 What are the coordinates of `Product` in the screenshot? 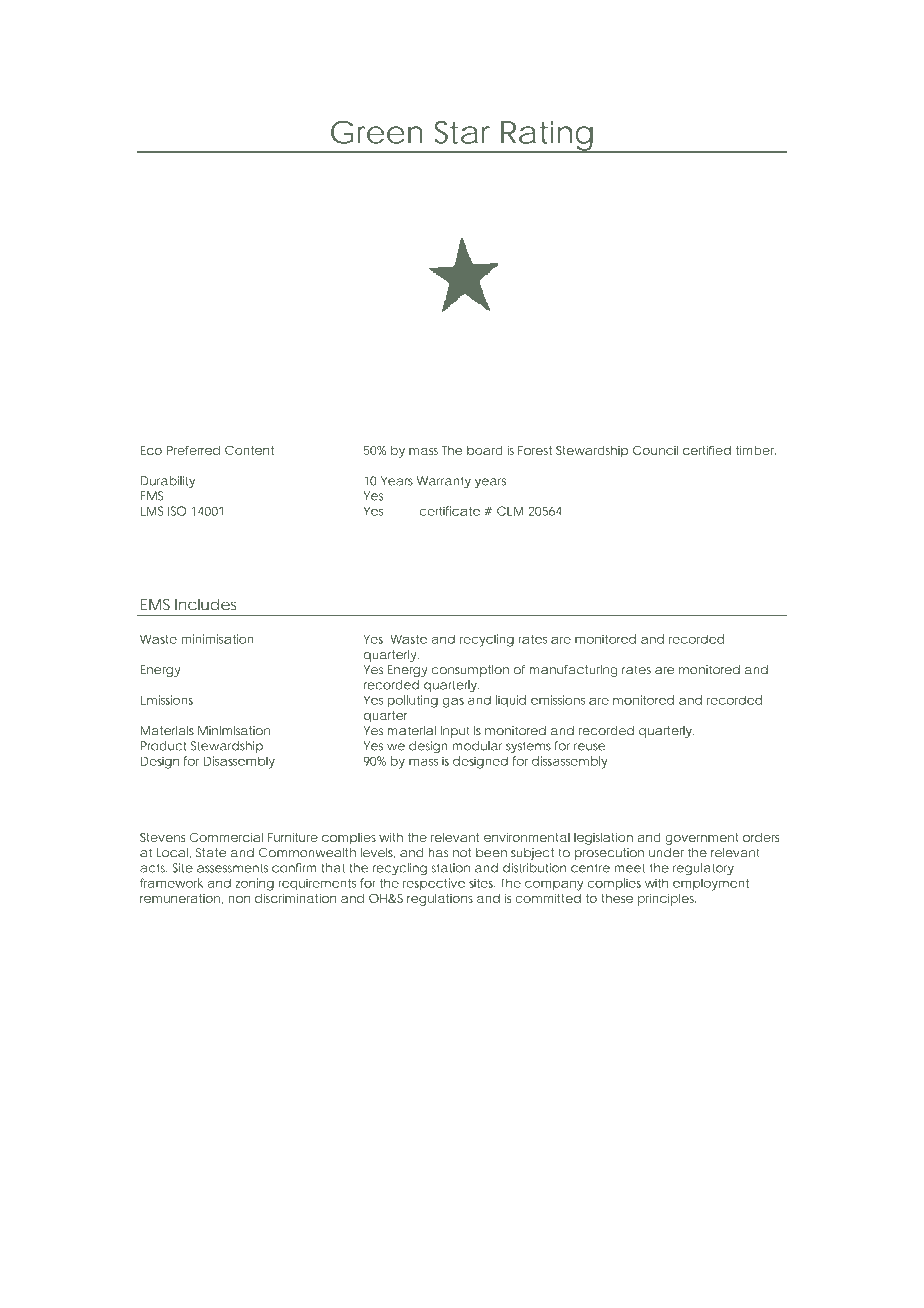 It's located at (163, 746).
